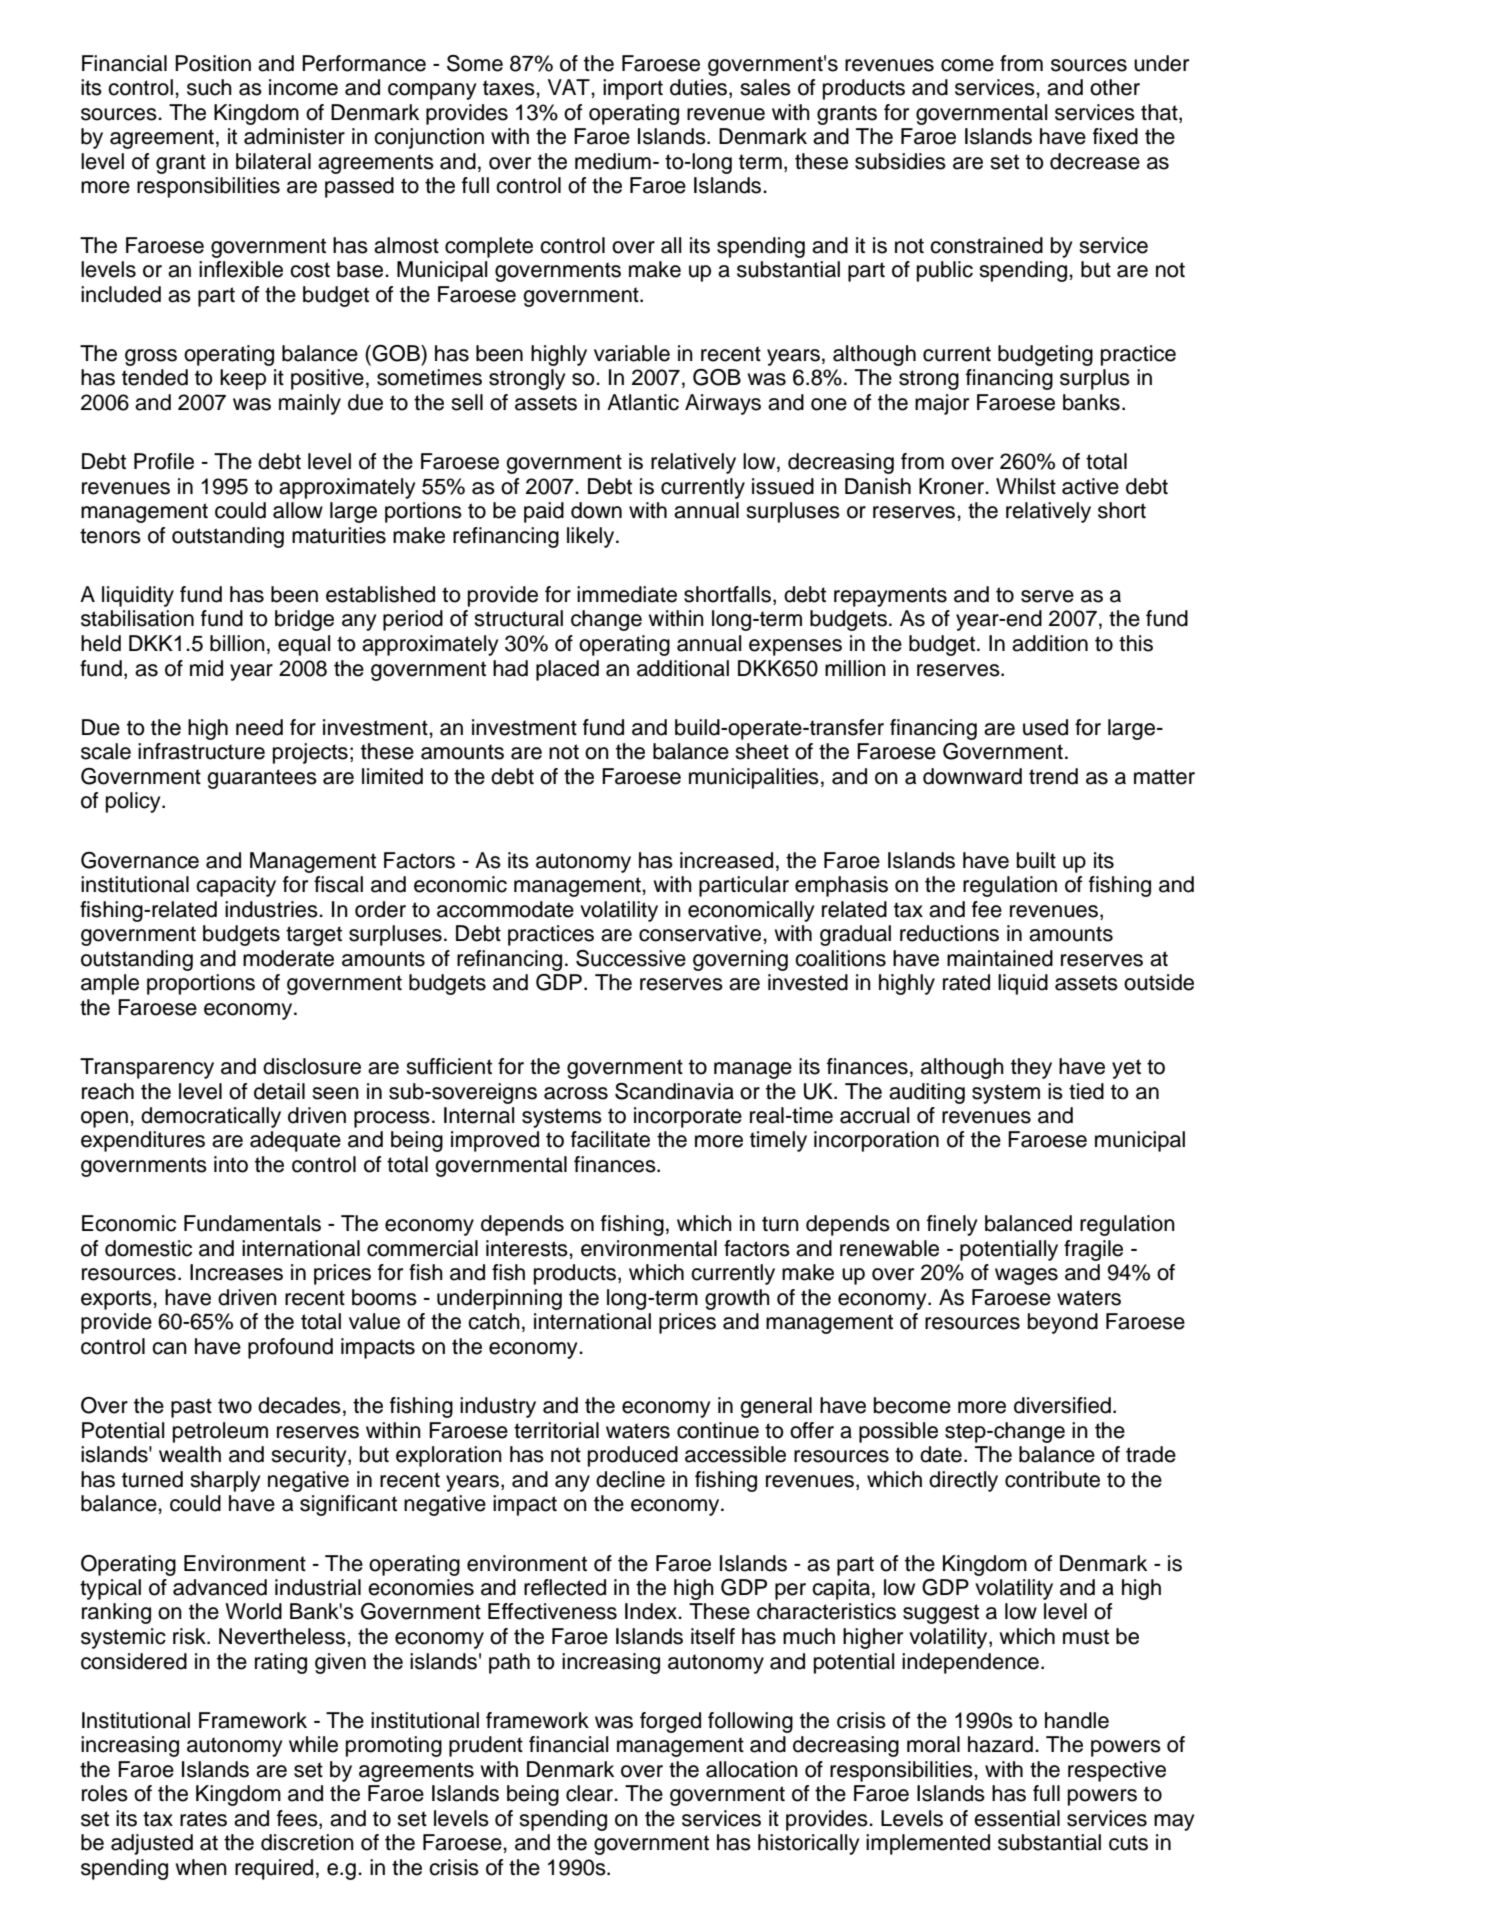 Image resolution: width=1492 pixels, height=1931 pixels. I want to click on allow, so click(298, 510).
